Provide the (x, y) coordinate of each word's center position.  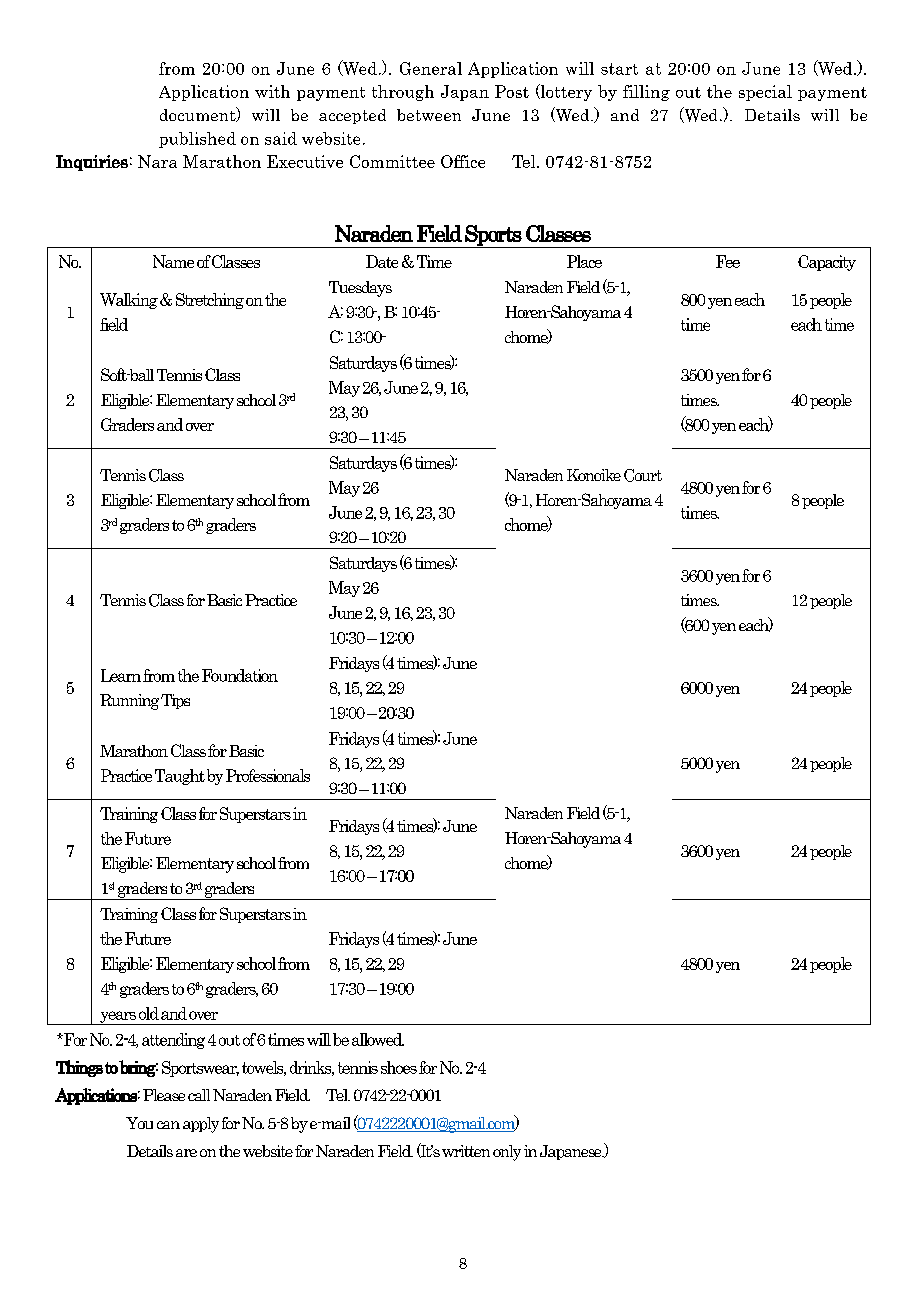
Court (643, 475)
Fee (728, 261)
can (168, 1125)
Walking (129, 301)
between (429, 115)
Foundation (240, 675)
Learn (121, 675)
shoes (399, 1067)
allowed (378, 1039)
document (199, 114)
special (765, 93)
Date (382, 261)
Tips (175, 701)
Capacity (827, 263)
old (149, 1013)
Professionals (268, 775)
